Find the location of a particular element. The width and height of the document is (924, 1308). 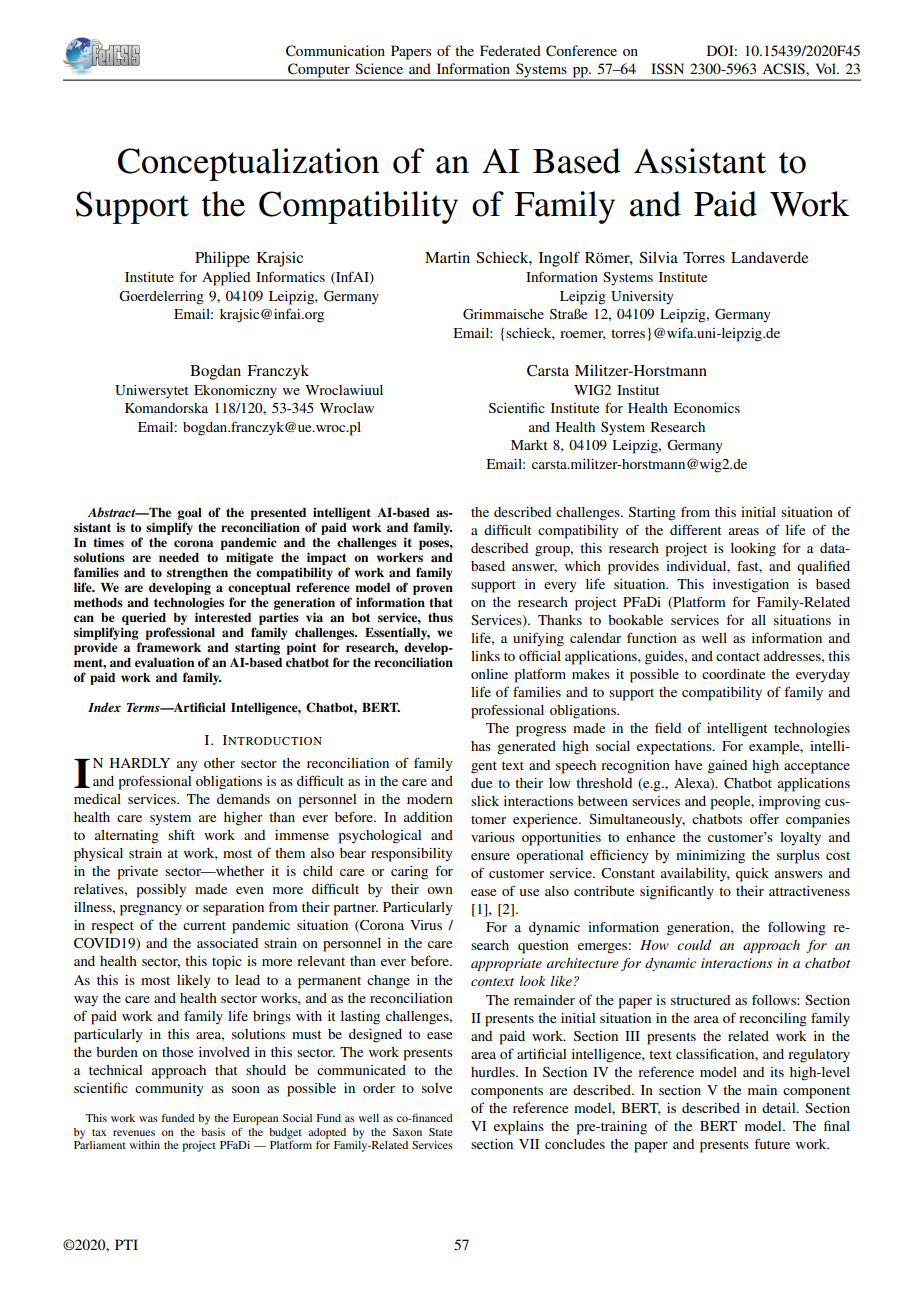

Federated is located at coordinates (510, 50).
